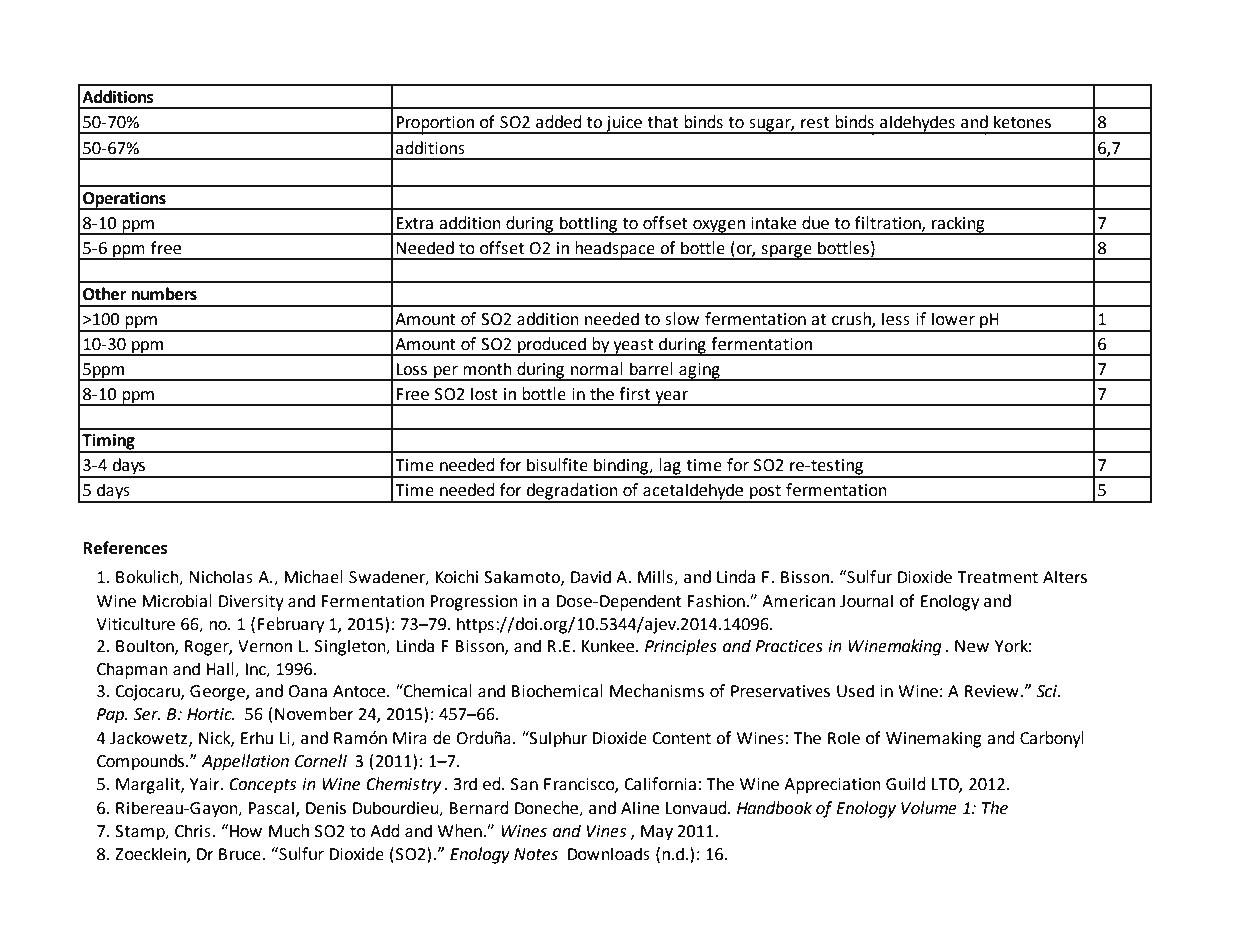 The height and width of the screenshot is (952, 1233). What do you see at coordinates (124, 200) in the screenshot?
I see `Operations` at bounding box center [124, 200].
